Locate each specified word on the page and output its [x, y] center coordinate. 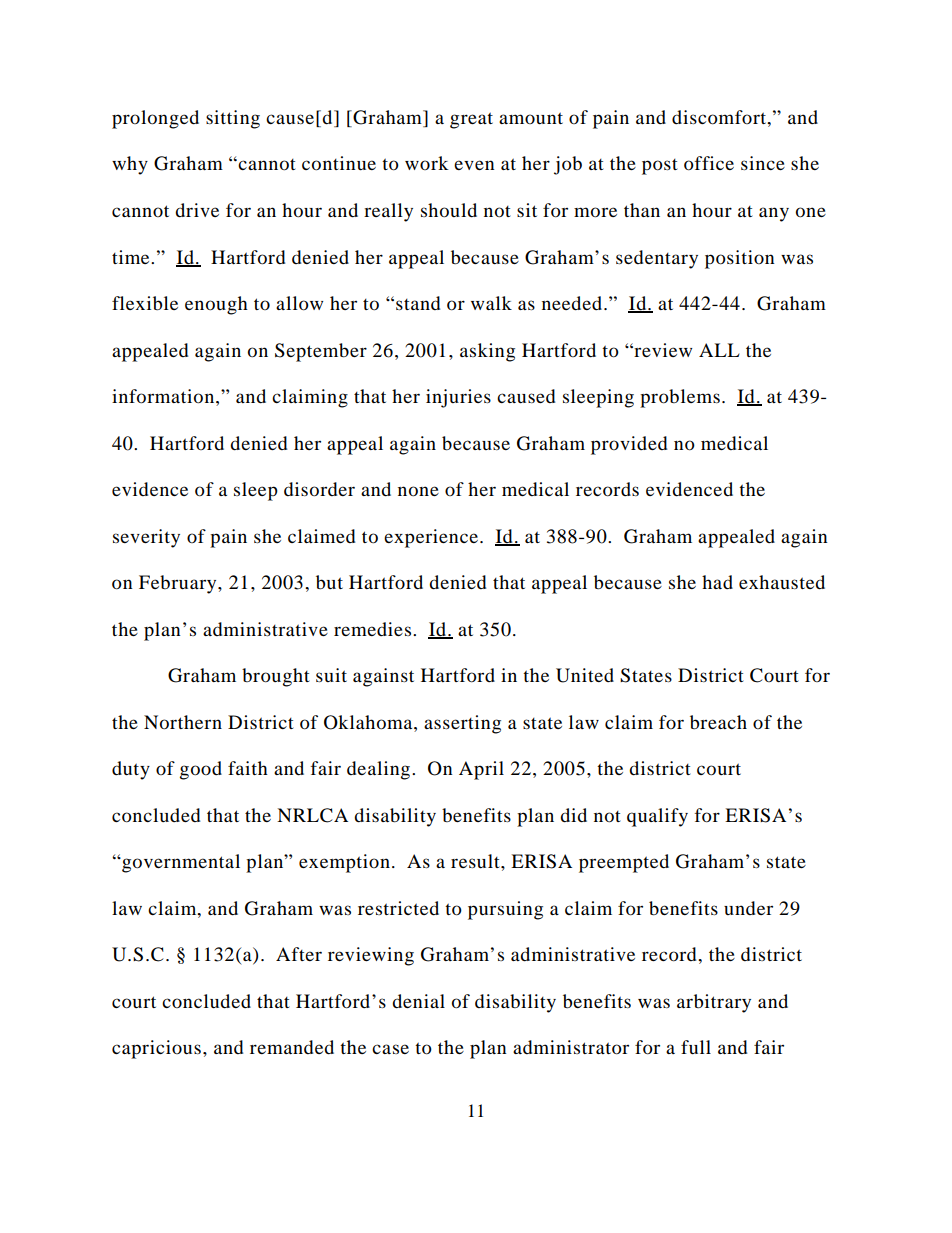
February [179, 584]
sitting [233, 119]
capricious [156, 1049]
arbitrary [714, 1003]
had [717, 582]
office [709, 163]
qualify [657, 817]
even [474, 165]
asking [487, 352]
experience [432, 538]
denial [418, 1001]
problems [680, 398]
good [201, 770]
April [481, 770]
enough [216, 305]
